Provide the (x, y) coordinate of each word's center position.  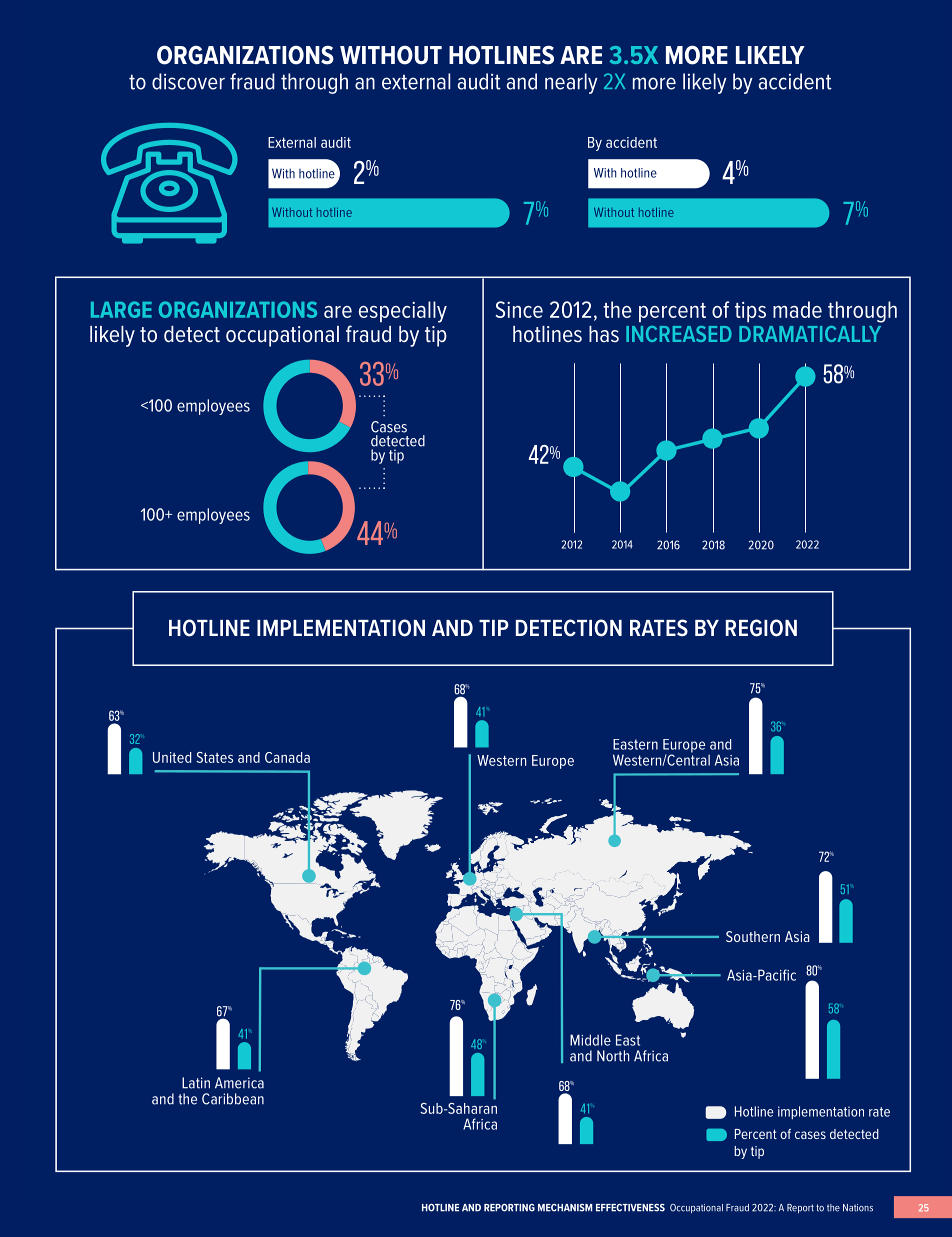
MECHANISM (565, 1208)
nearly (571, 83)
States (214, 757)
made (797, 309)
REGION (761, 628)
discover (188, 81)
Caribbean (233, 1099)
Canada (287, 757)
